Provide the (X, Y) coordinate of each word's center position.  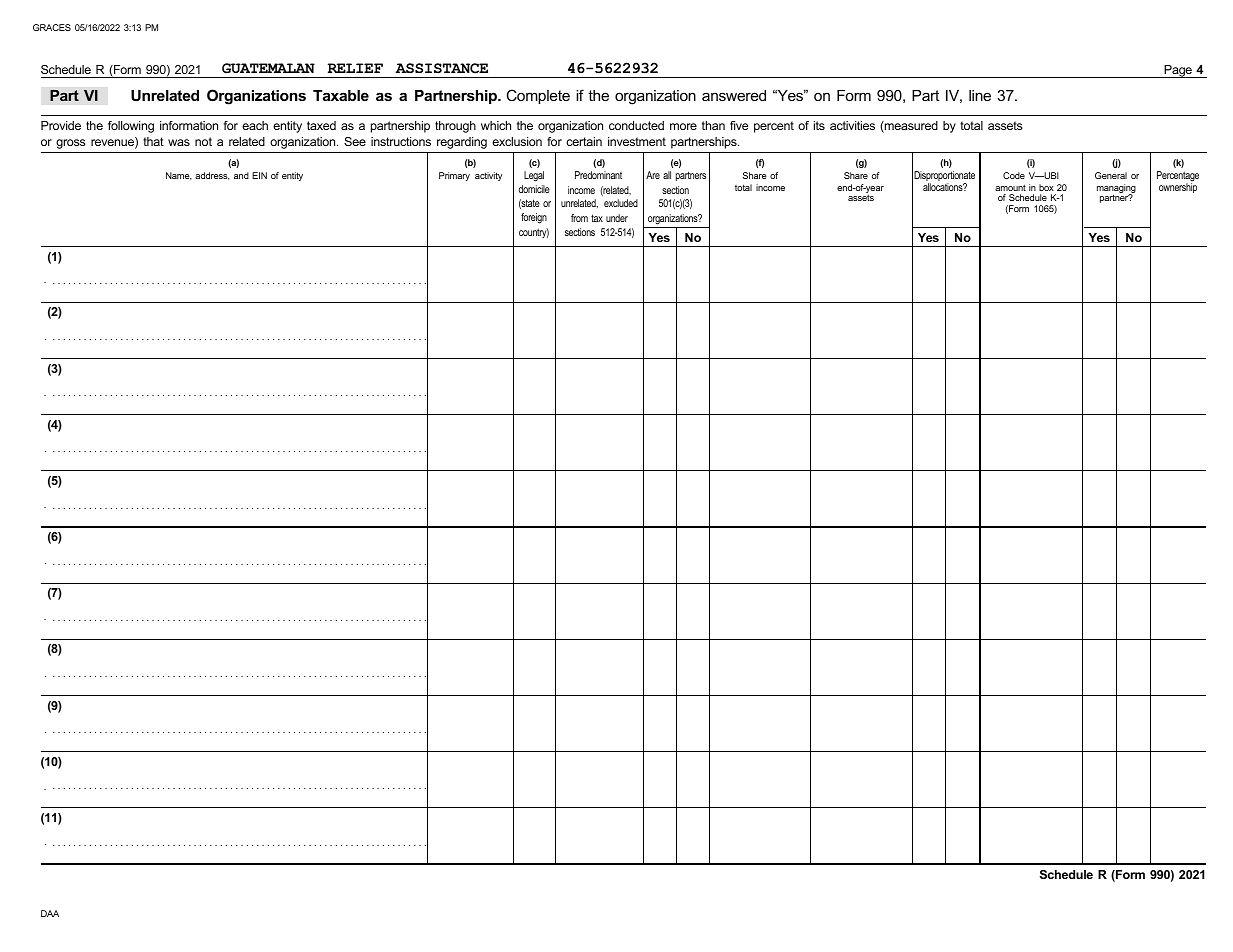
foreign (534, 218)
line (980, 95)
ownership (1178, 187)
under (617, 218)
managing (1116, 190)
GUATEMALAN (268, 68)
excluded (621, 203)
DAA (50, 913)
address (212, 176)
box (1046, 187)
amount (1010, 187)
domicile (534, 189)
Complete (538, 96)
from (579, 218)
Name (179, 176)
